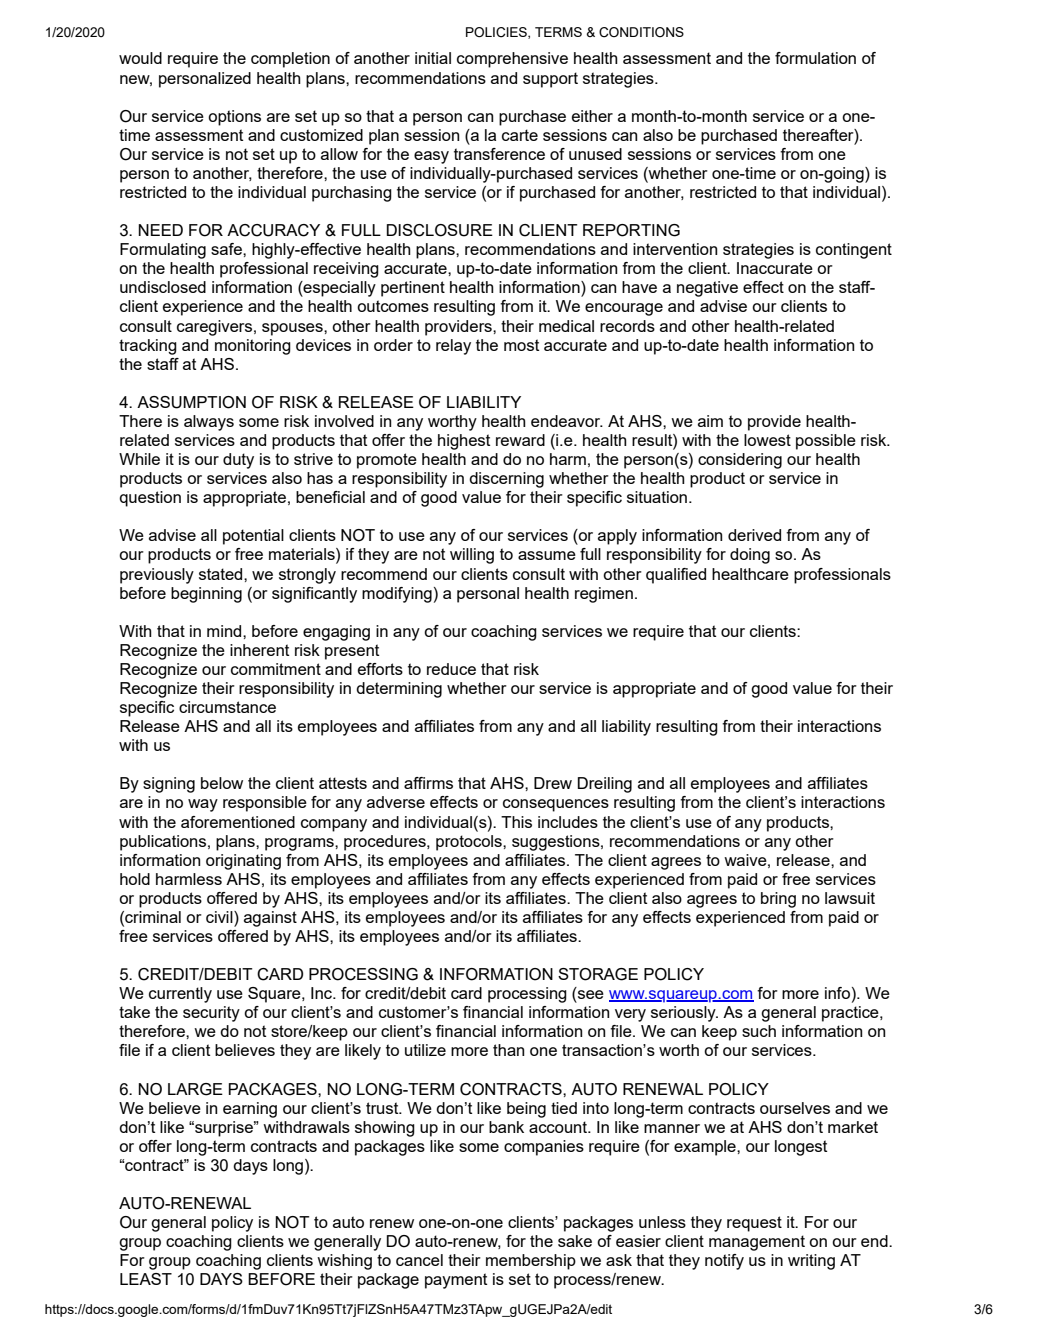  I want to click on comprehensive, so click(512, 60).
